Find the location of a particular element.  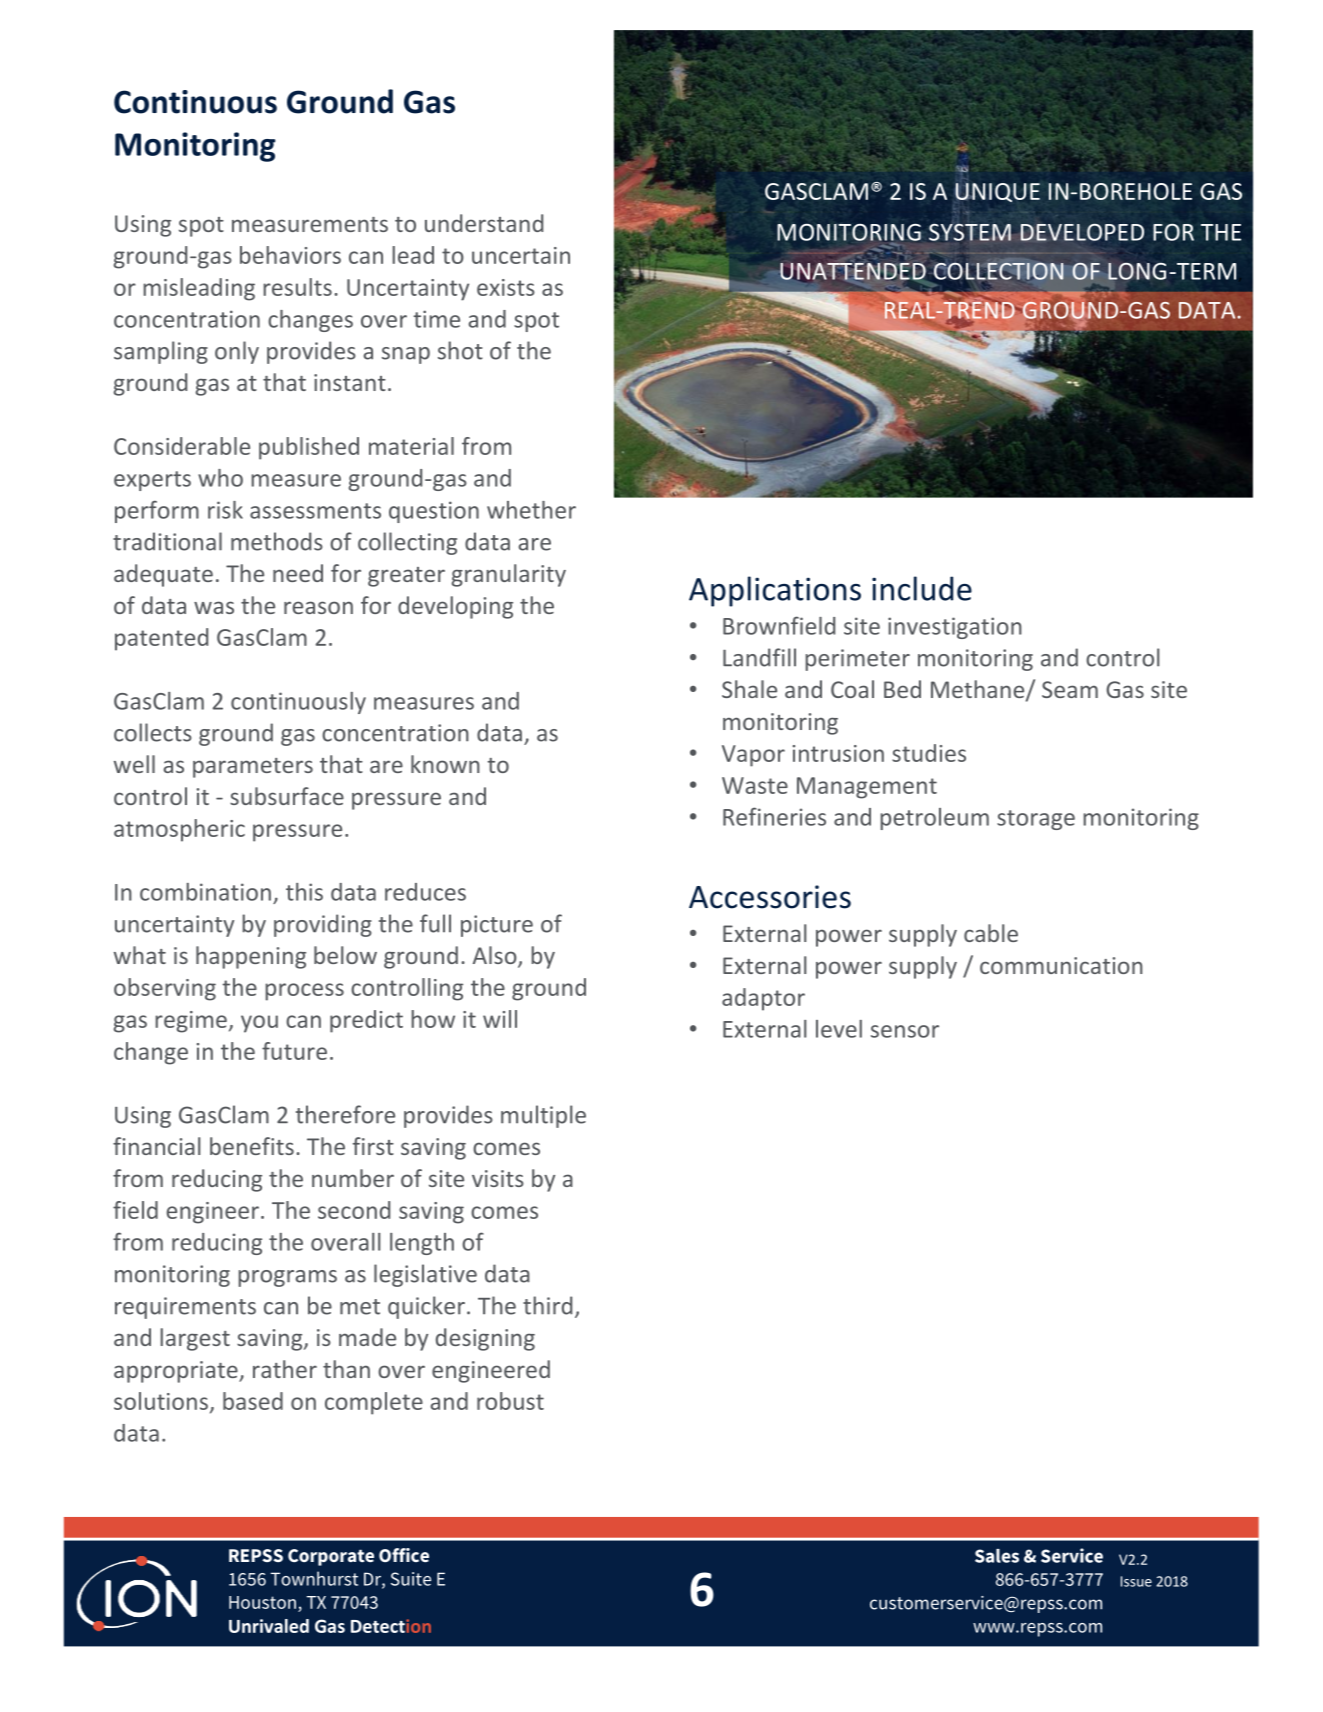

Houston is located at coordinates (262, 1602).
